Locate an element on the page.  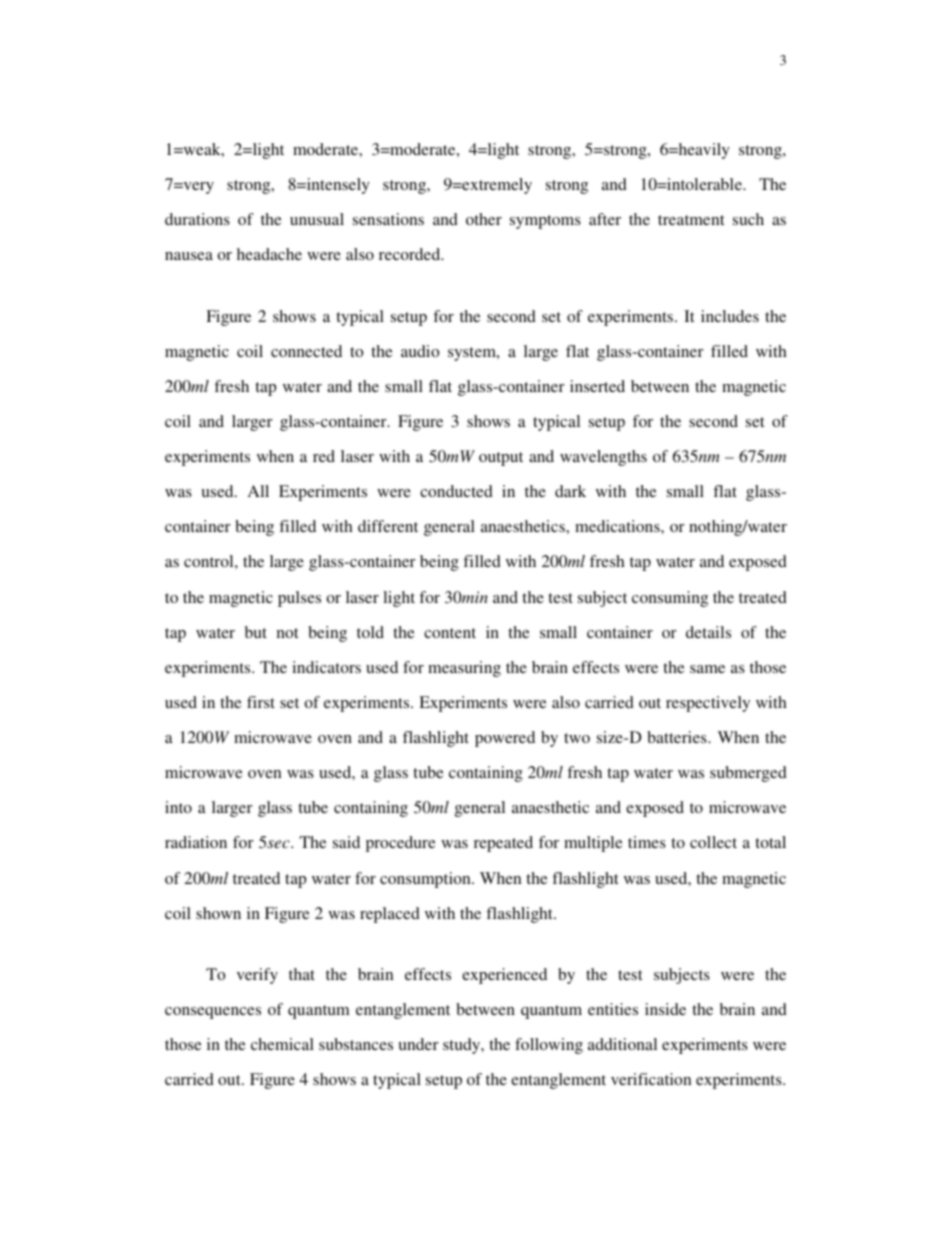
under is located at coordinates (418, 1044).
